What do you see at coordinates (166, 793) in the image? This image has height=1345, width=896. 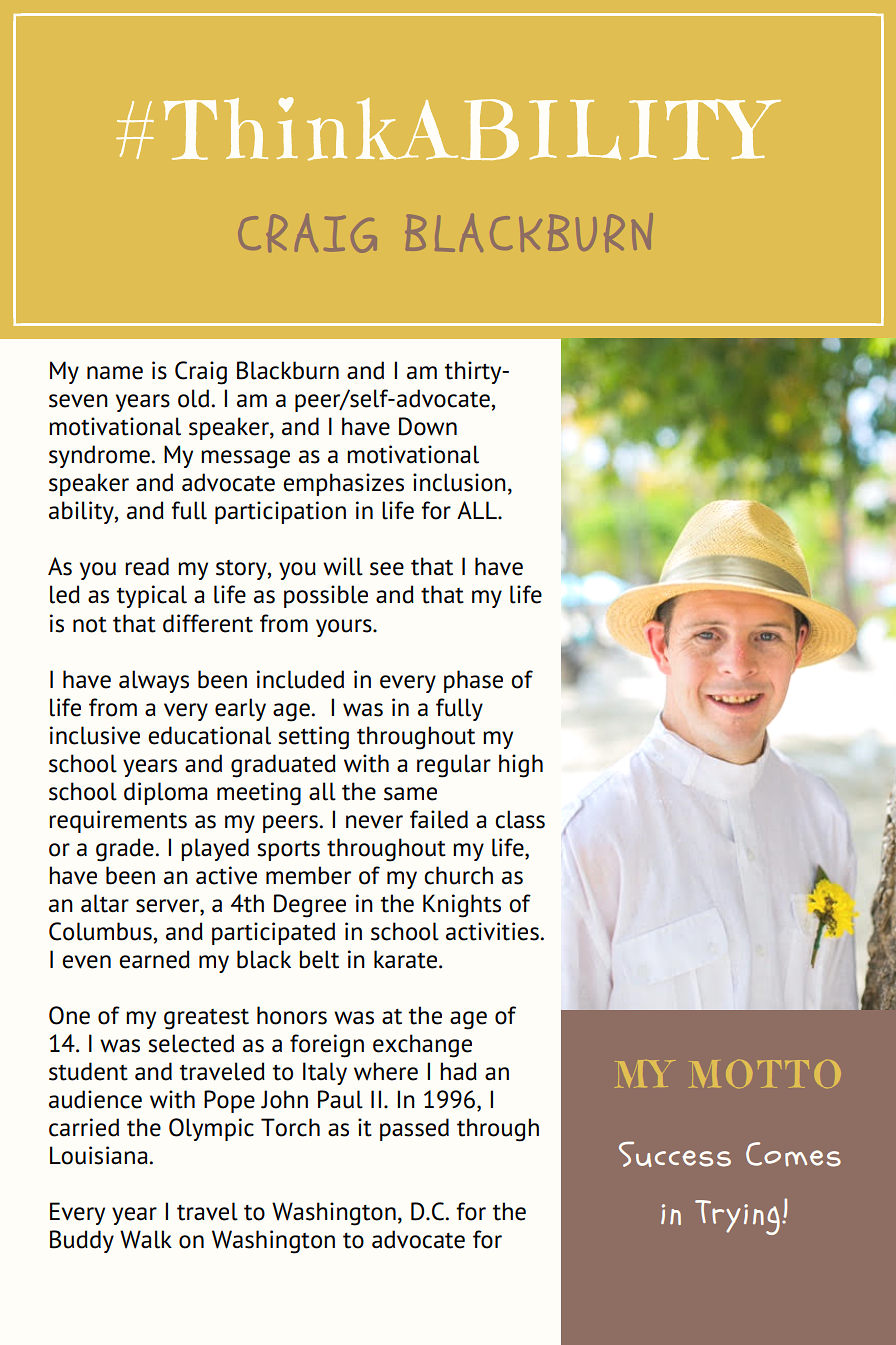 I see `diploma` at bounding box center [166, 793].
